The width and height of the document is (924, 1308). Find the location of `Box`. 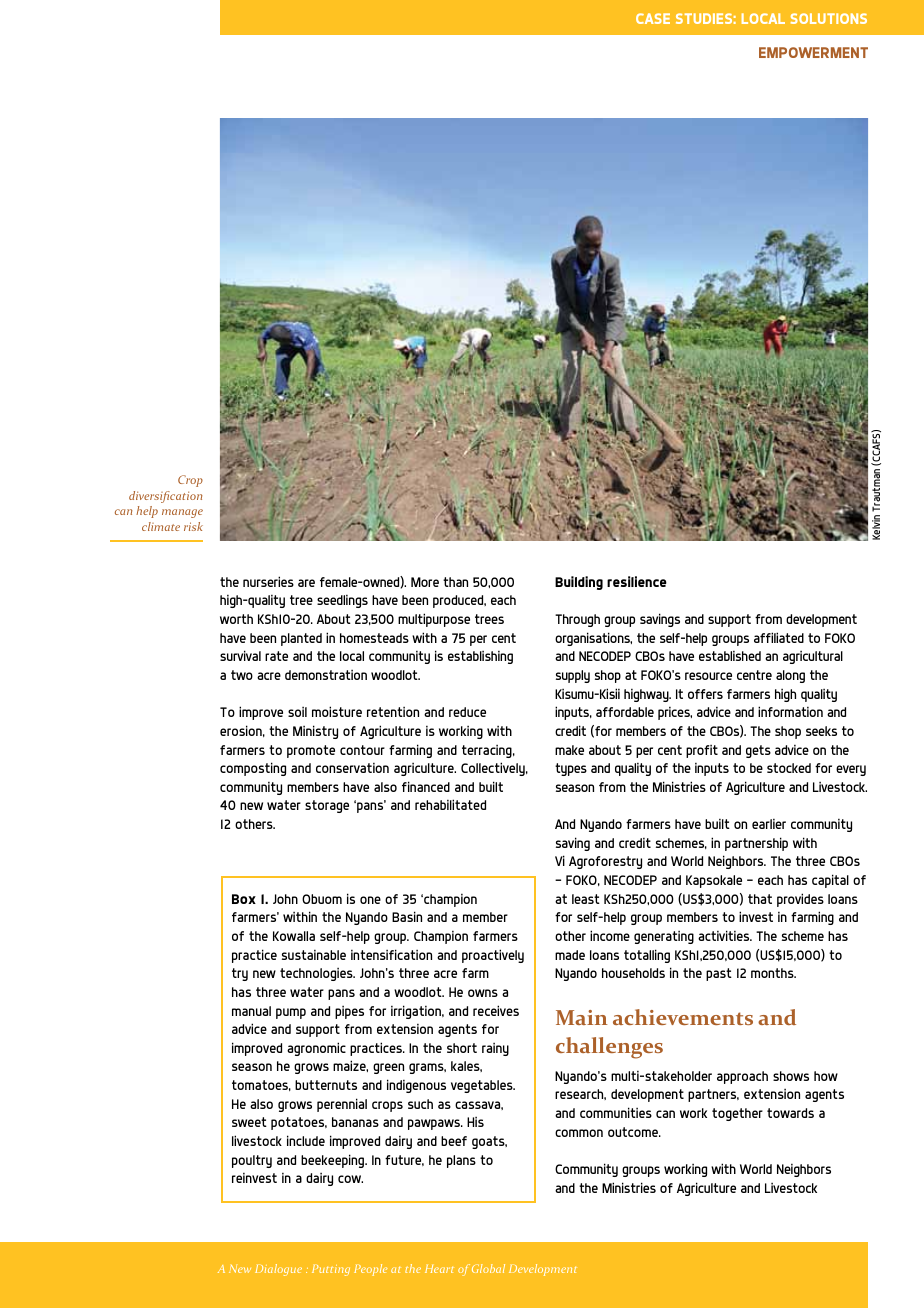

Box is located at coordinates (244, 899).
